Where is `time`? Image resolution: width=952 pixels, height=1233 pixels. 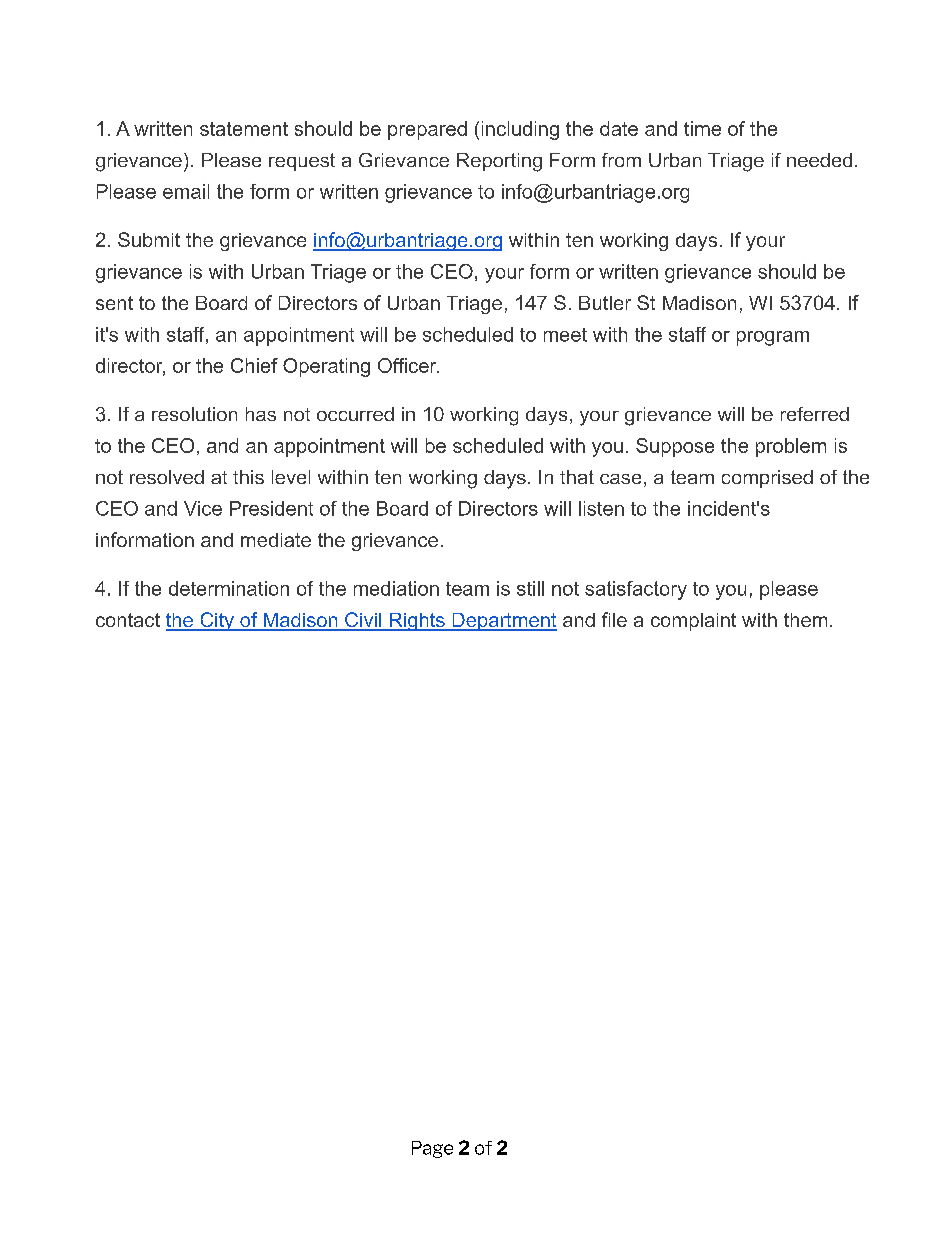
time is located at coordinates (702, 128).
